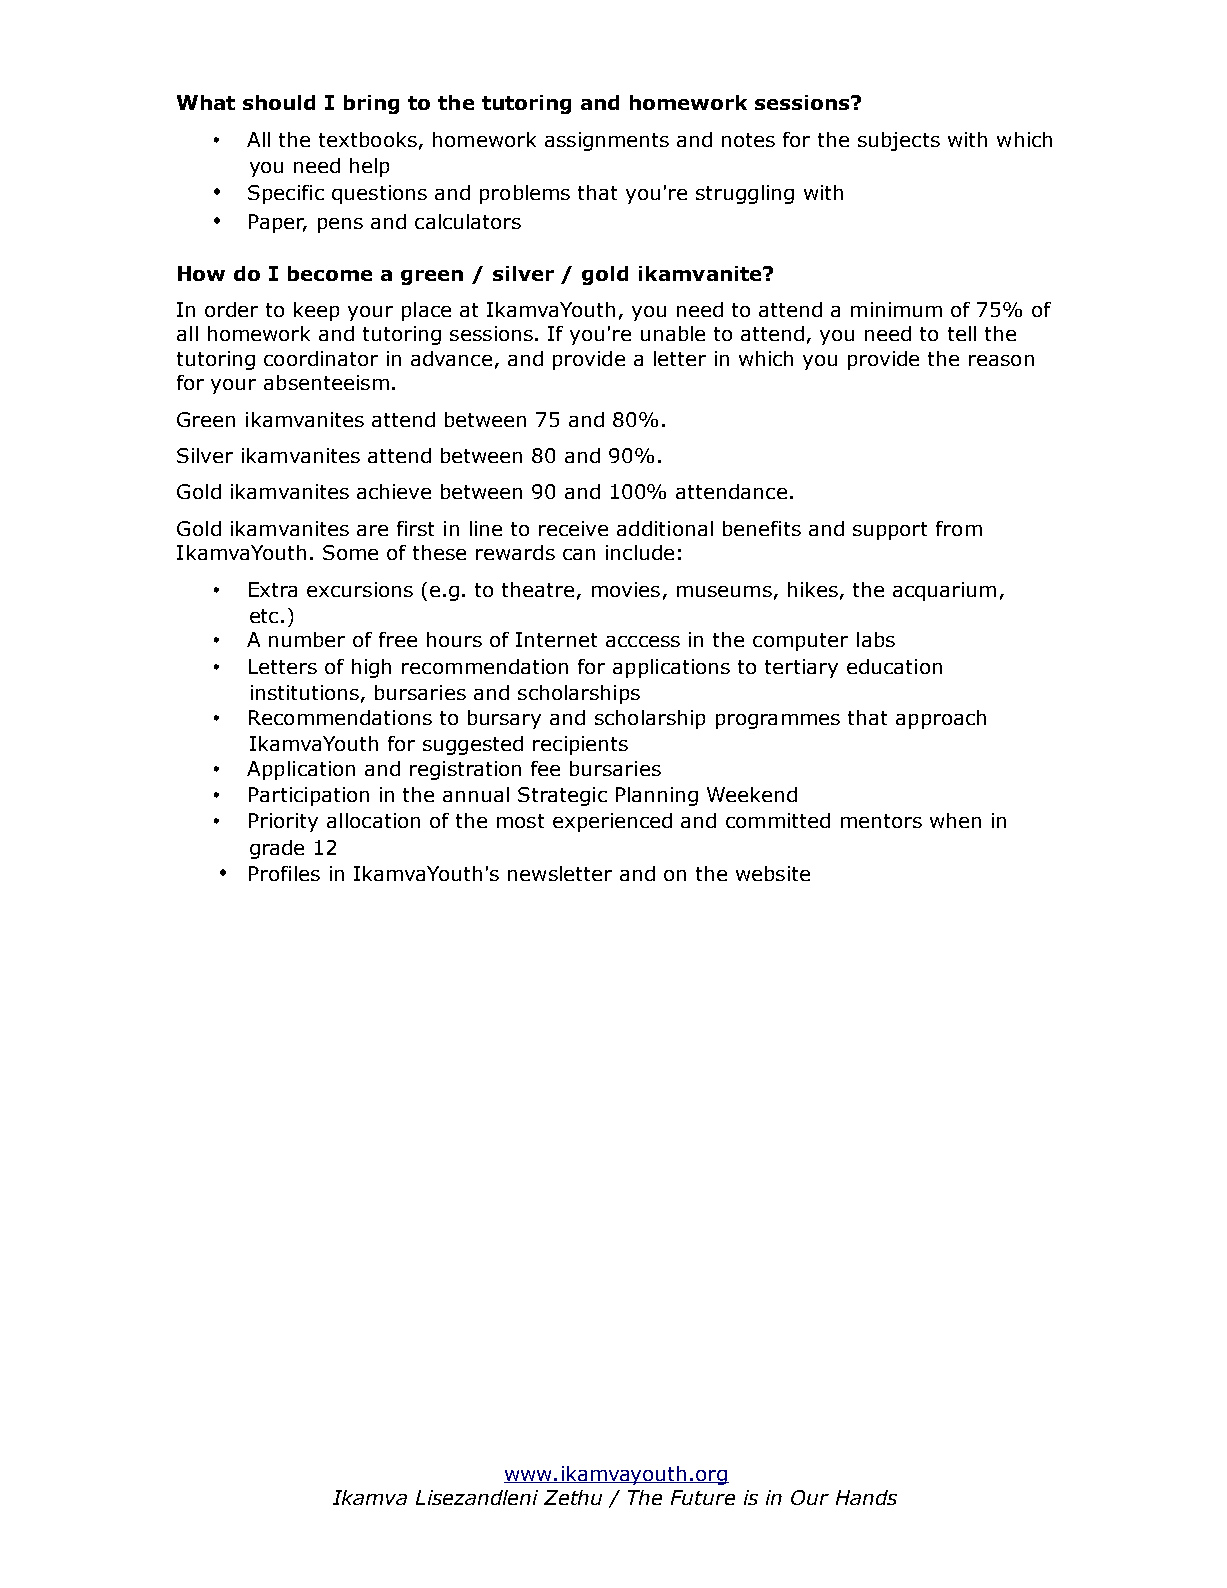  Describe the element at coordinates (309, 796) in the screenshot. I see `Participation` at that location.
